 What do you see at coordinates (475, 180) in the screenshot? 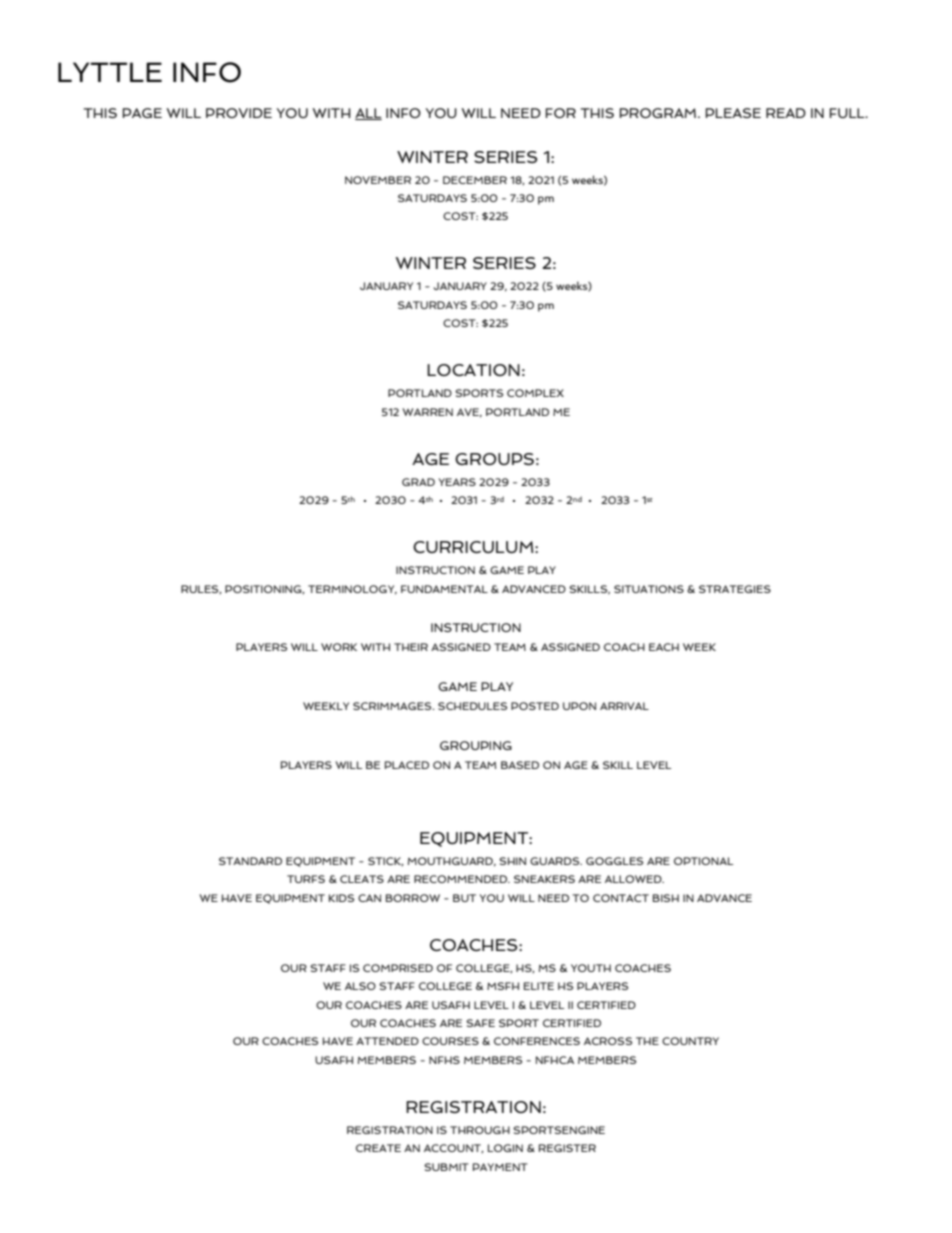
I see `DECEMBER` at bounding box center [475, 180].
